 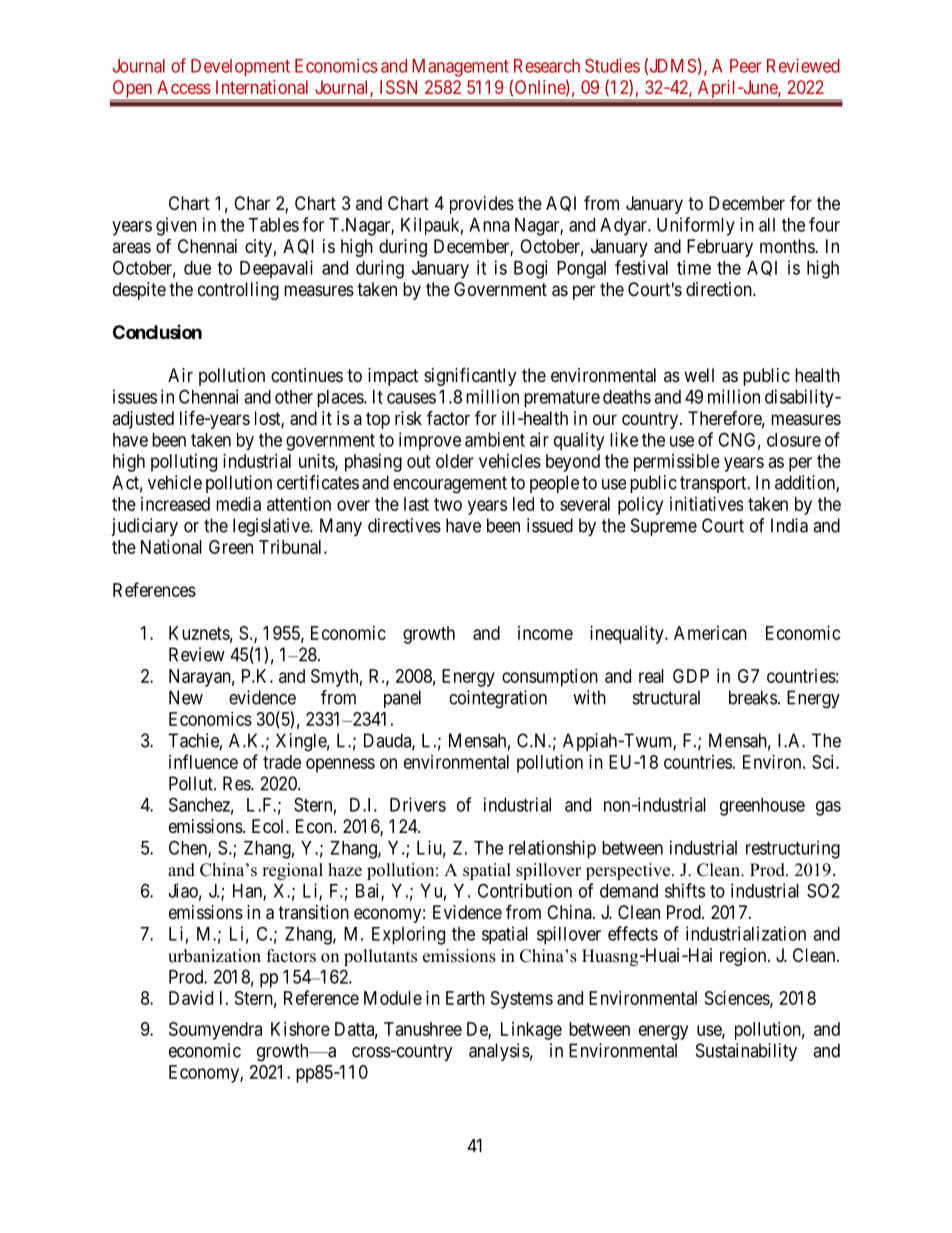 I want to click on two, so click(x=448, y=504).
